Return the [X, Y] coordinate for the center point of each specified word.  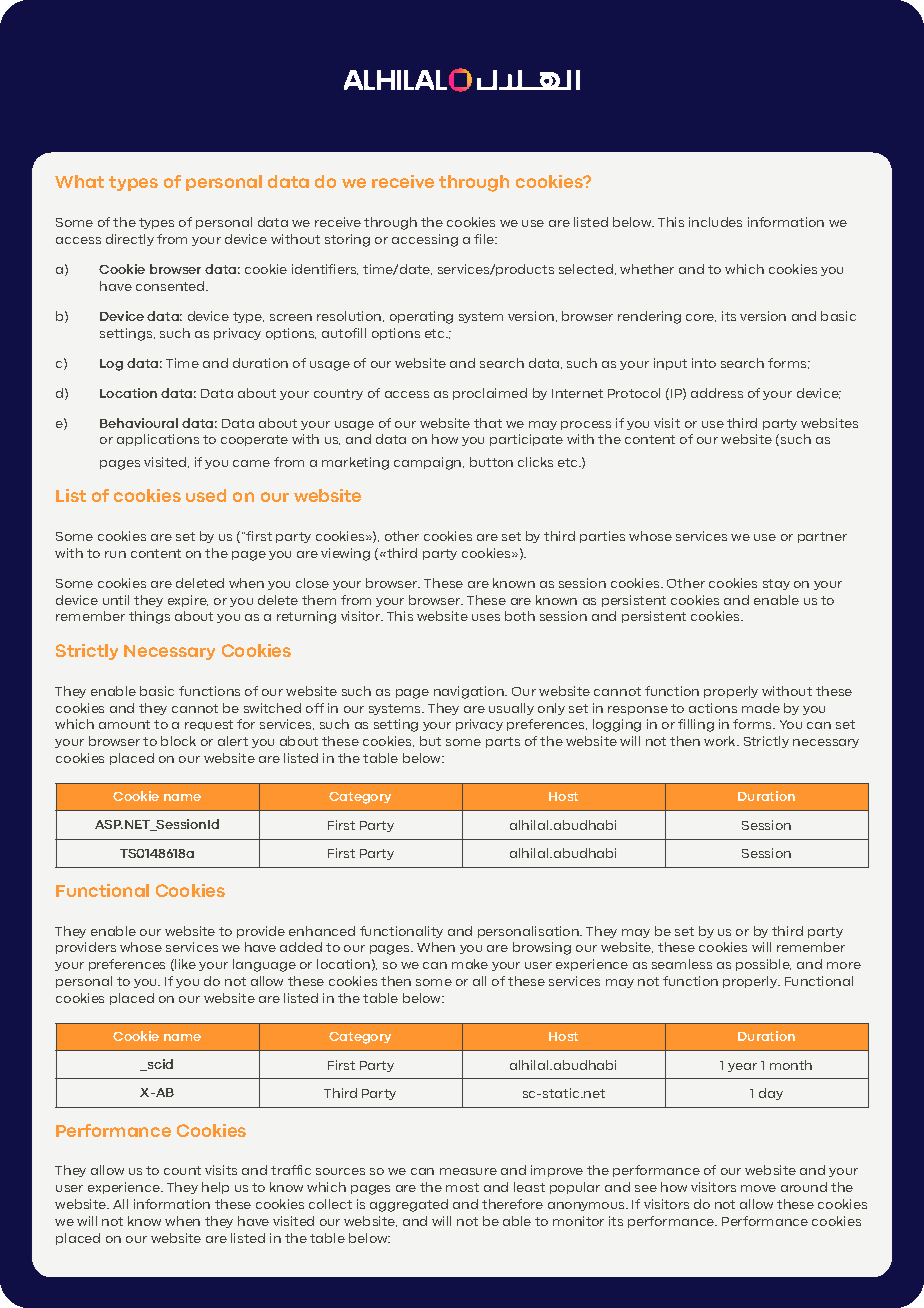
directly [130, 240]
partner [822, 537]
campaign [429, 463]
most [462, 1187]
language [264, 965]
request [209, 725]
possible [763, 965]
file [485, 239]
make [470, 964]
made [761, 708]
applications [158, 440]
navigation [470, 692]
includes [715, 222]
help [215, 1188]
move [758, 1188]
